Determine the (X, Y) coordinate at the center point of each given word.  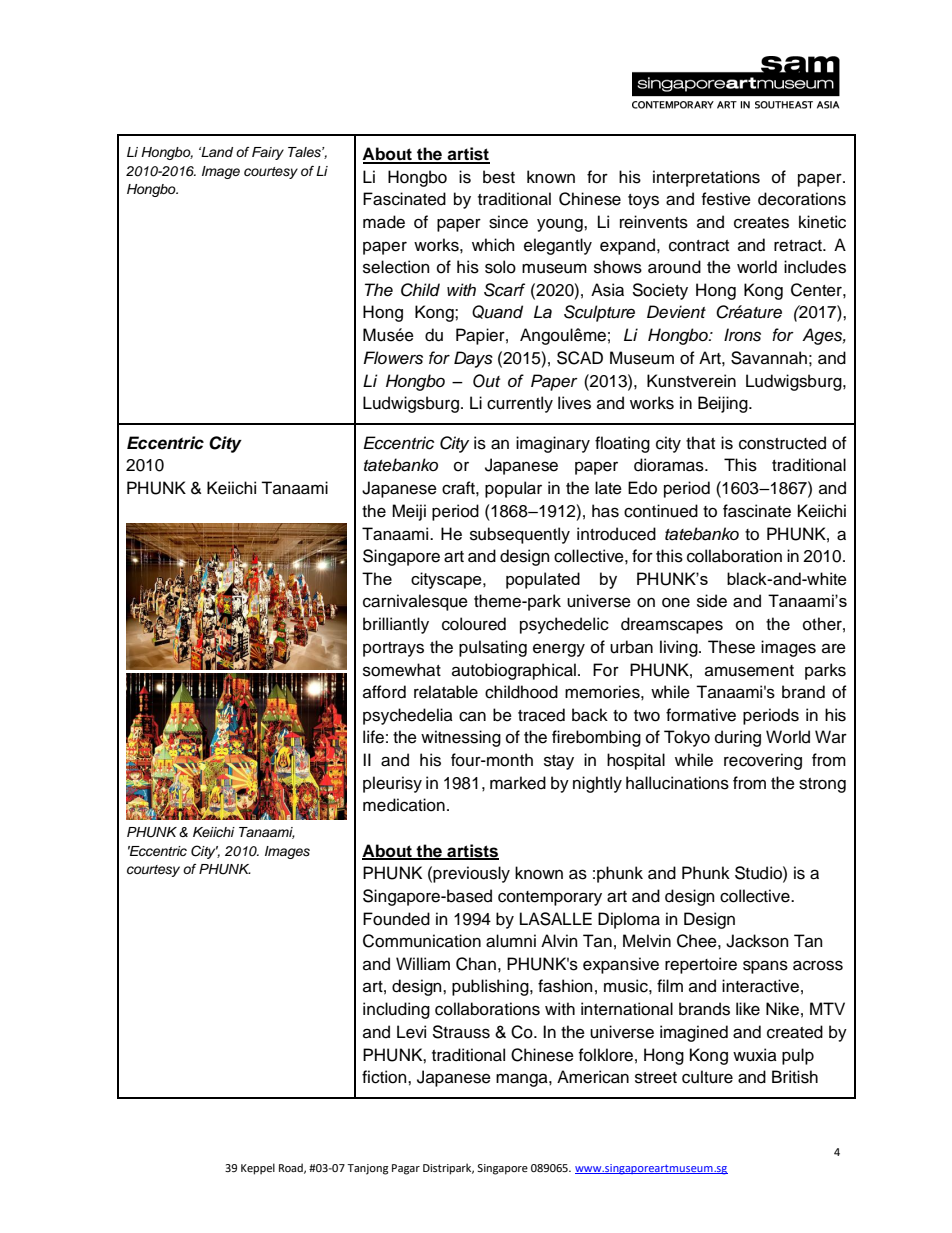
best (499, 177)
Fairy (268, 153)
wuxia (755, 1055)
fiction (385, 1077)
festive (726, 199)
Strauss (461, 1032)
